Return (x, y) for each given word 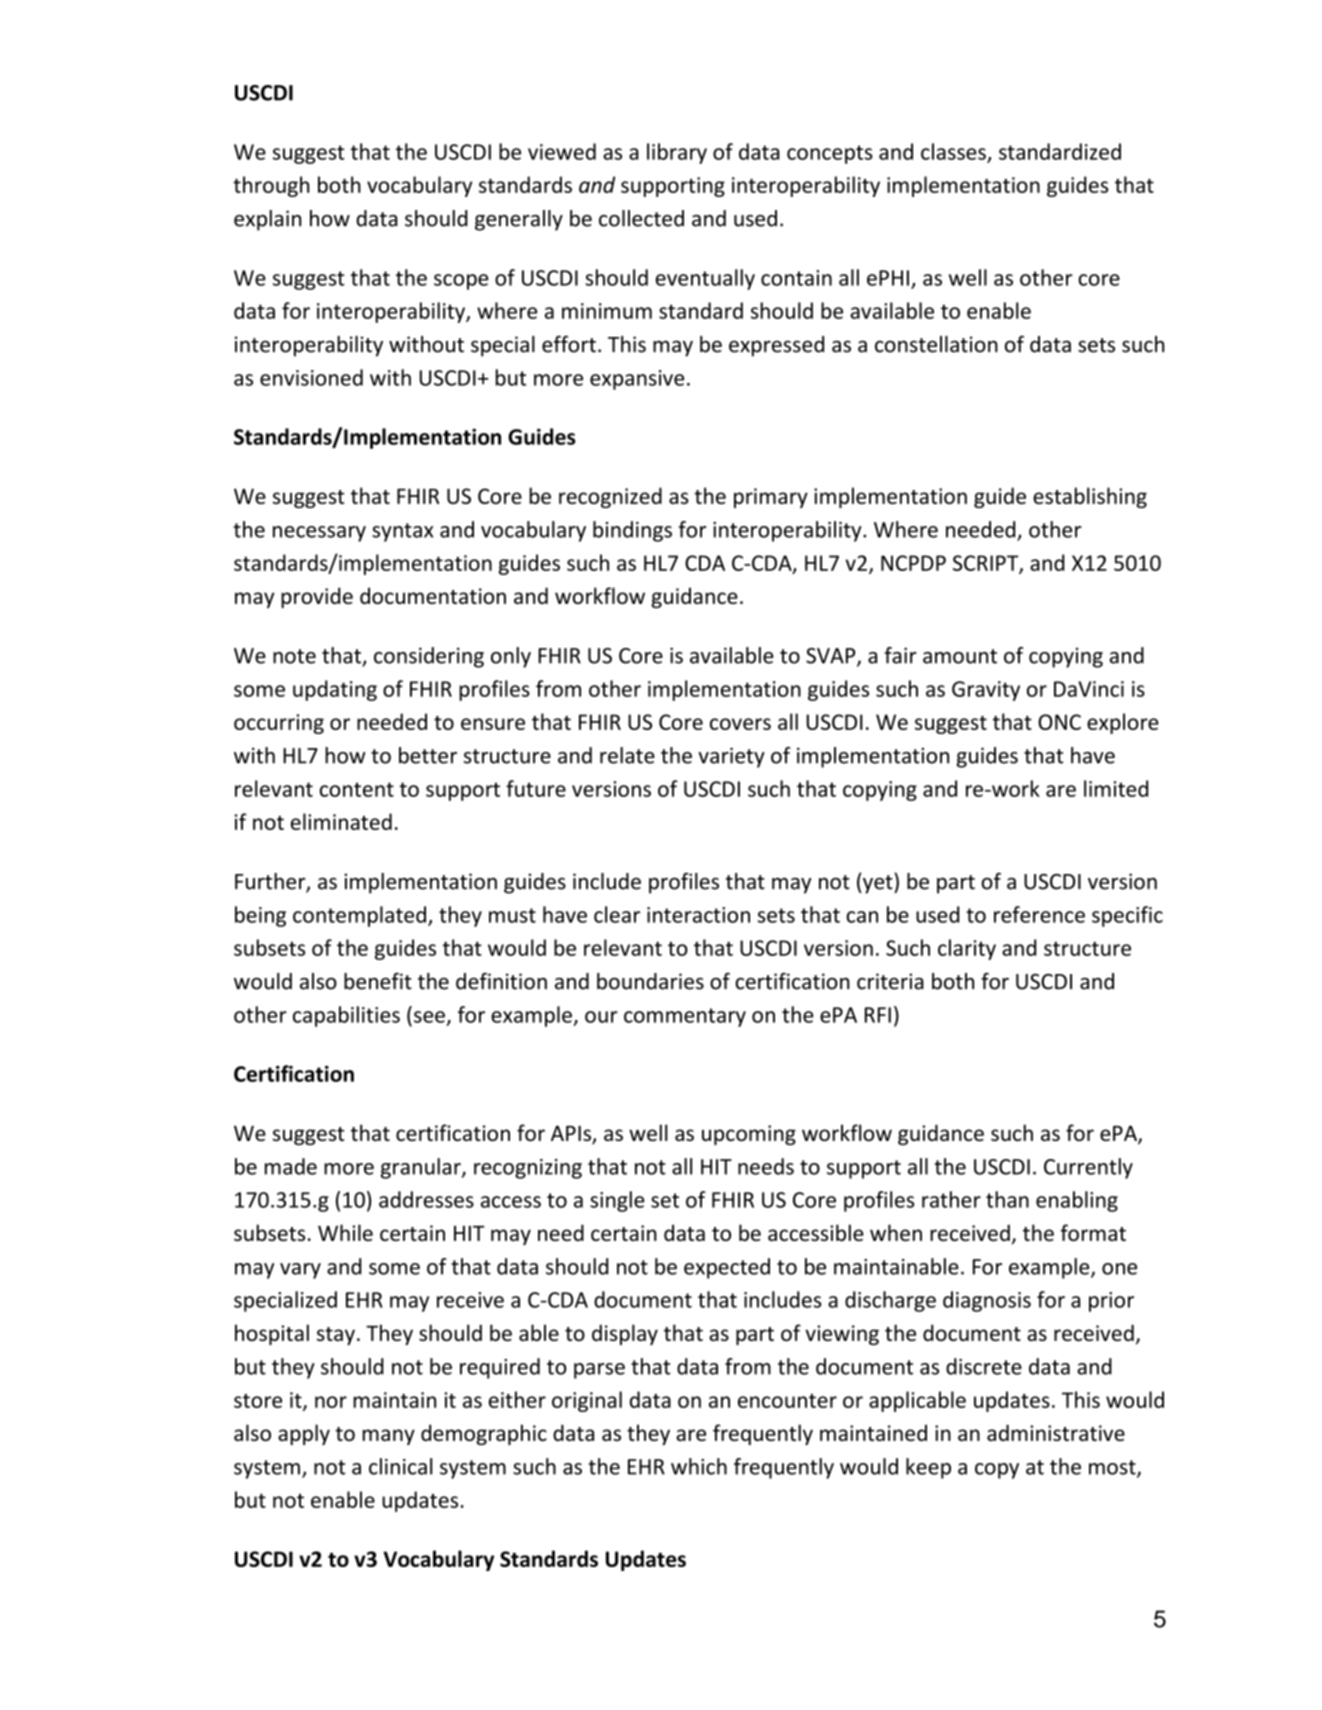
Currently (1088, 1168)
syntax (402, 532)
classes (953, 151)
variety (731, 757)
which (699, 1466)
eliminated (341, 821)
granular (422, 1168)
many (389, 1437)
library (677, 153)
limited (1116, 788)
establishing (1090, 497)
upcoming (749, 1135)
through (271, 186)
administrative (1056, 1432)
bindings (632, 531)
